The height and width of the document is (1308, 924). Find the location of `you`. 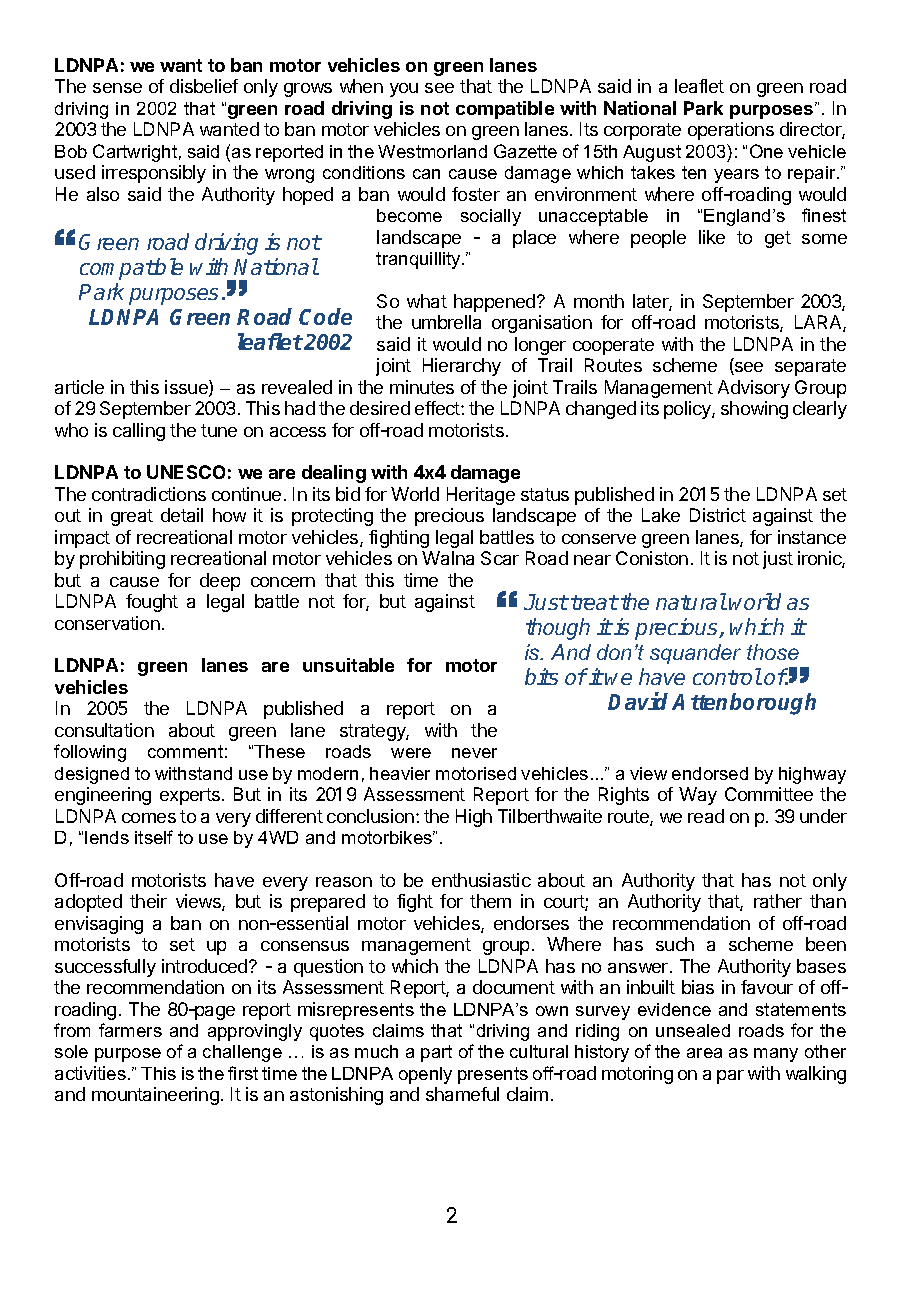

you is located at coordinates (404, 90).
